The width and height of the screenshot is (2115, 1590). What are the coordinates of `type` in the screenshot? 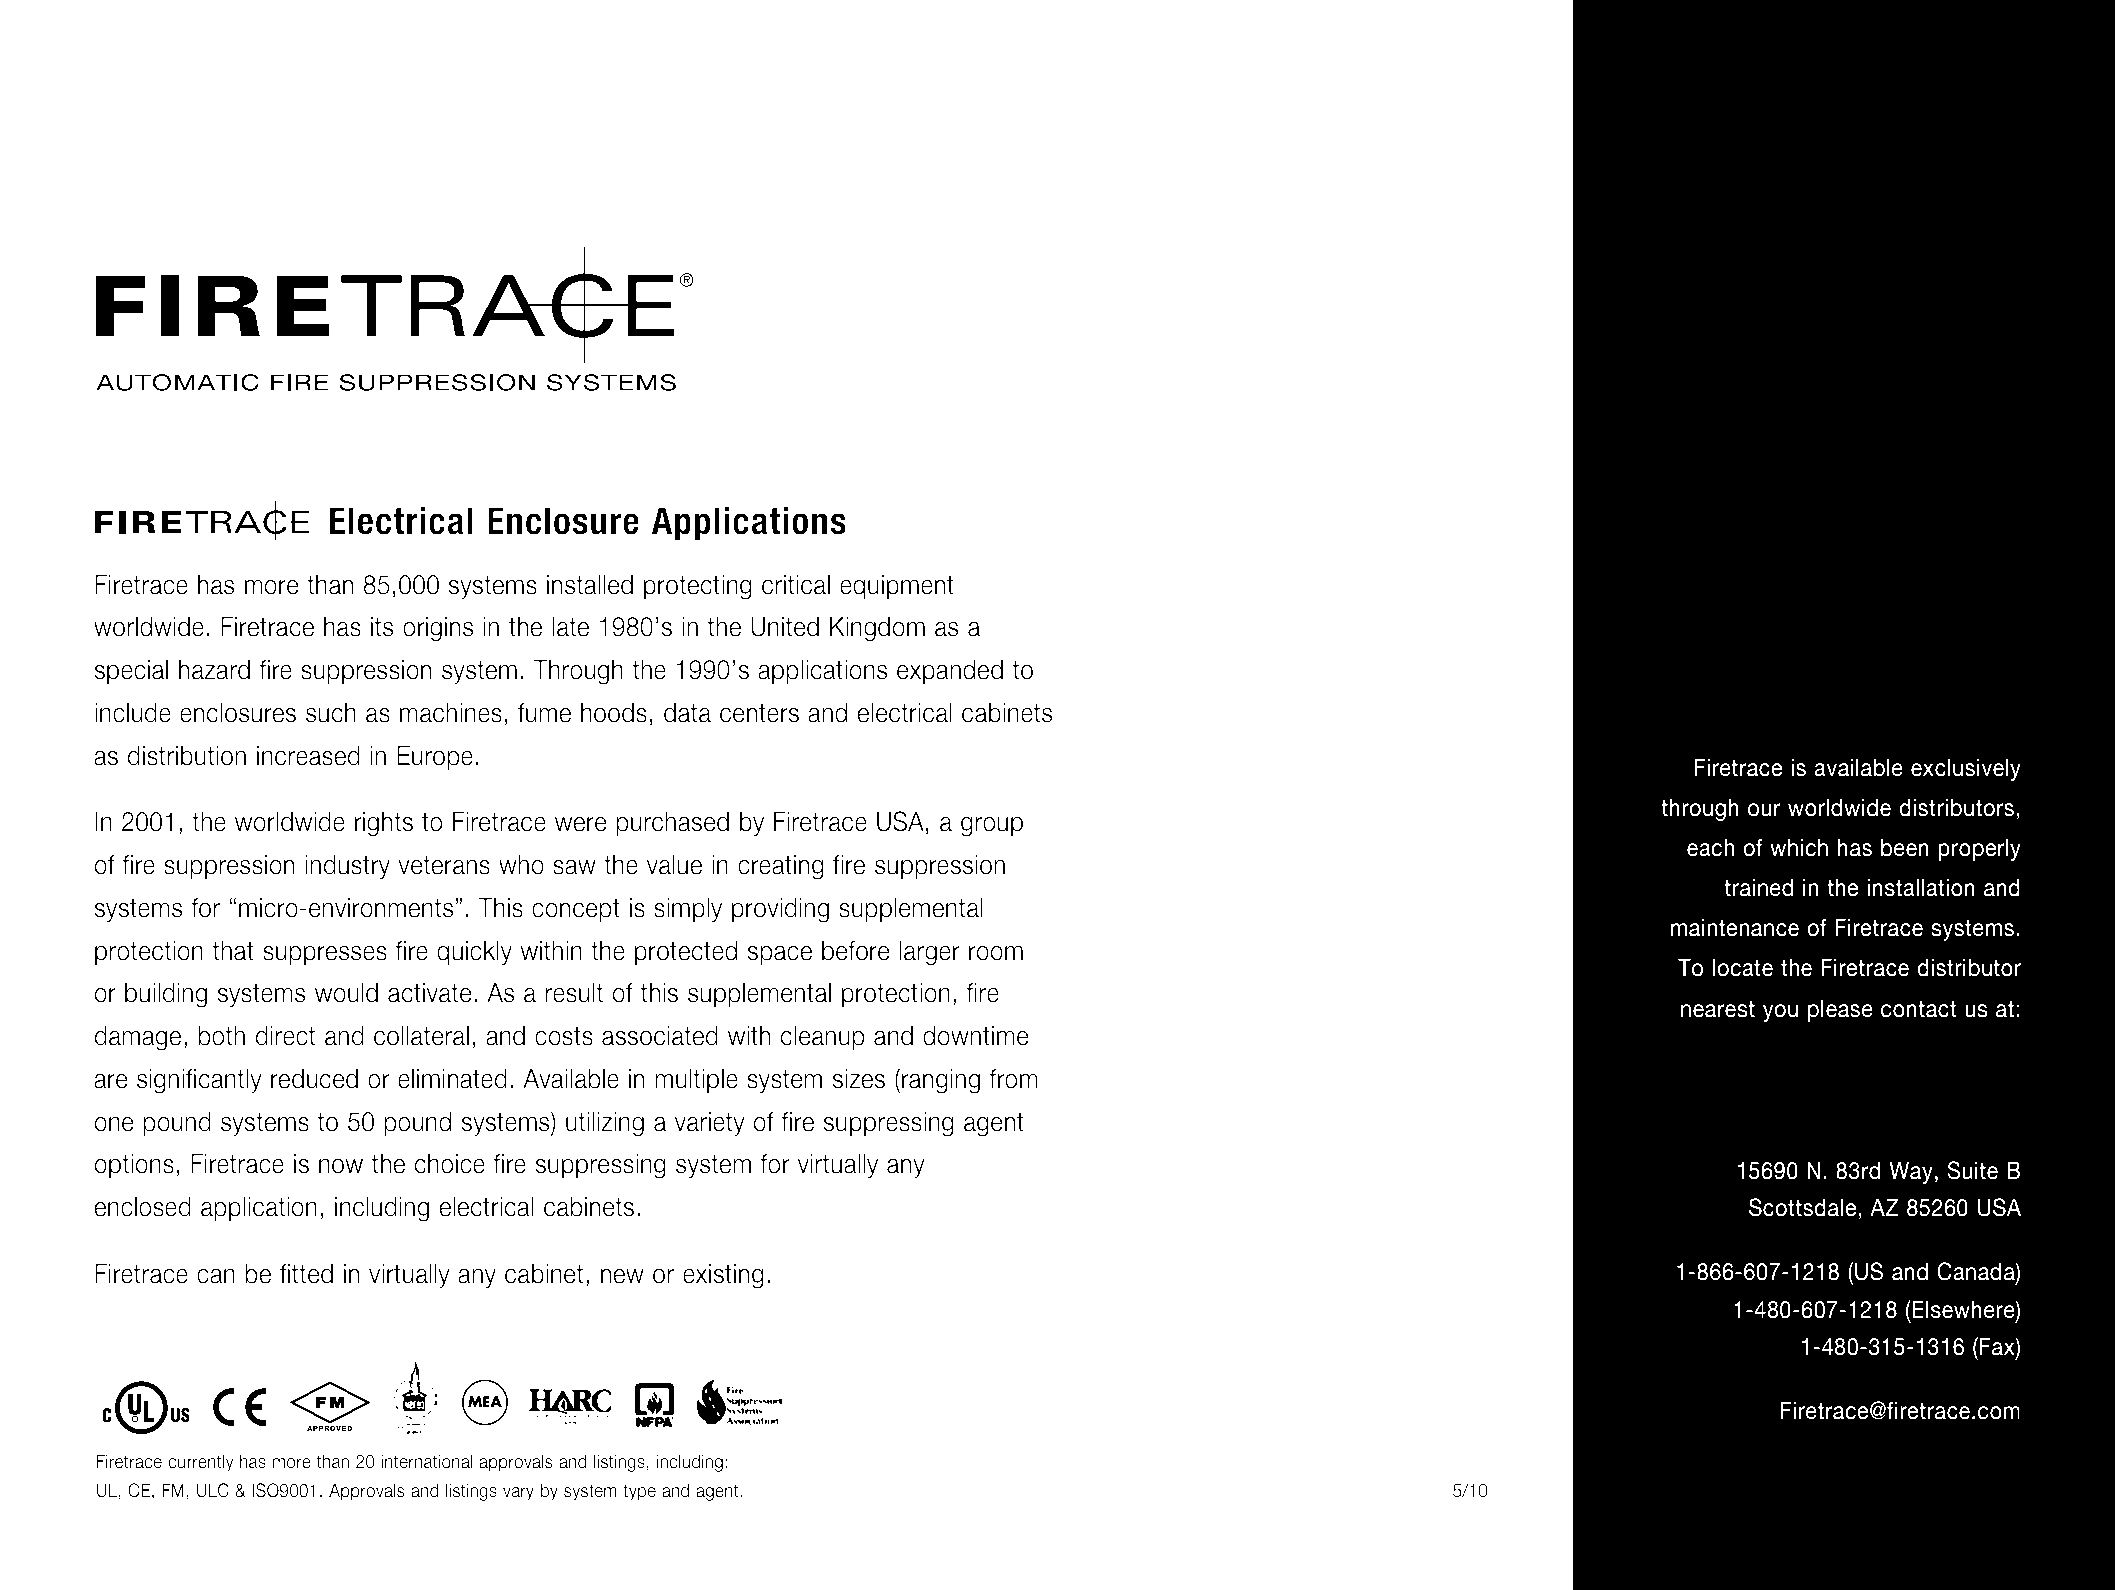 It's located at (639, 1492).
